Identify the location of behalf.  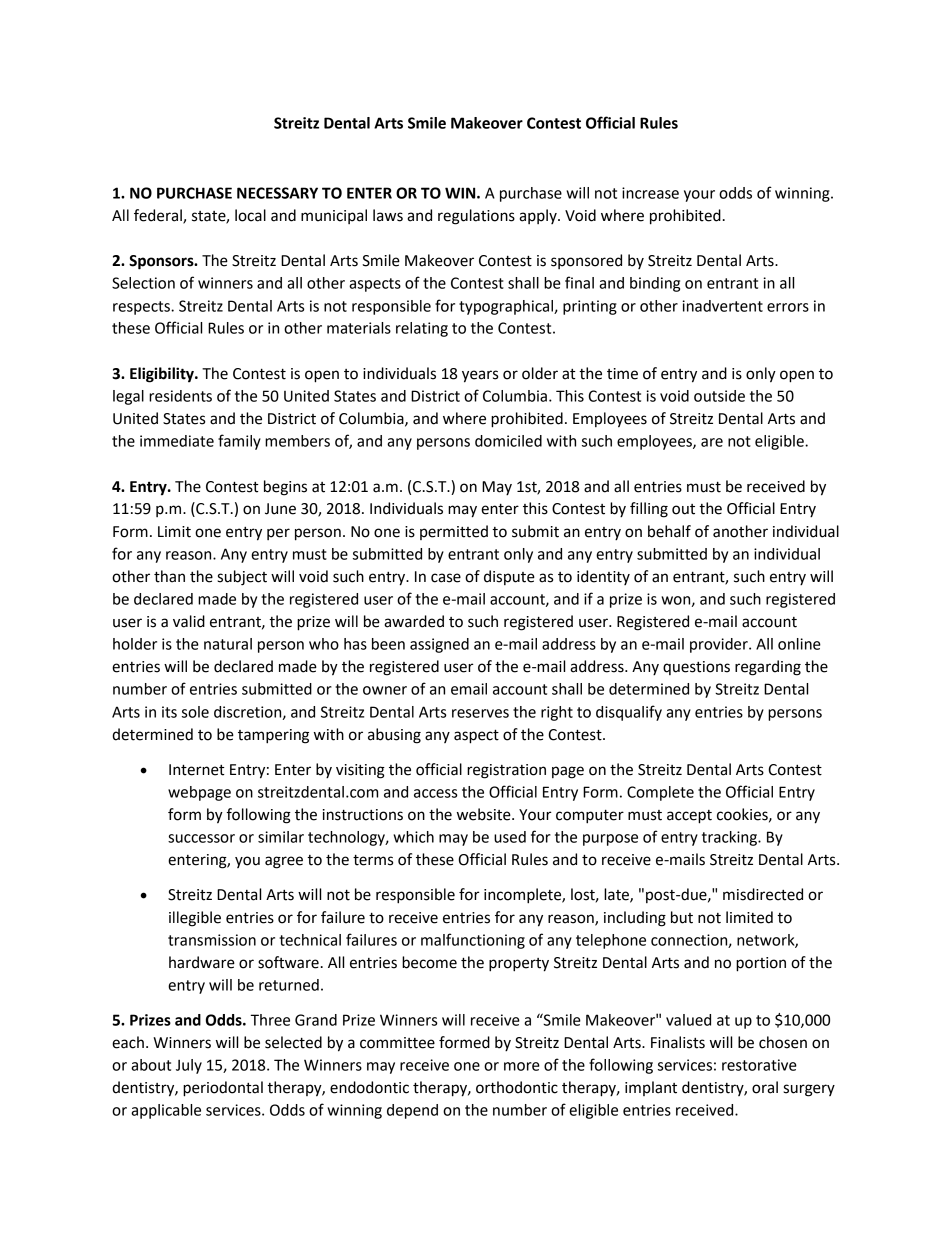
(669, 531).
